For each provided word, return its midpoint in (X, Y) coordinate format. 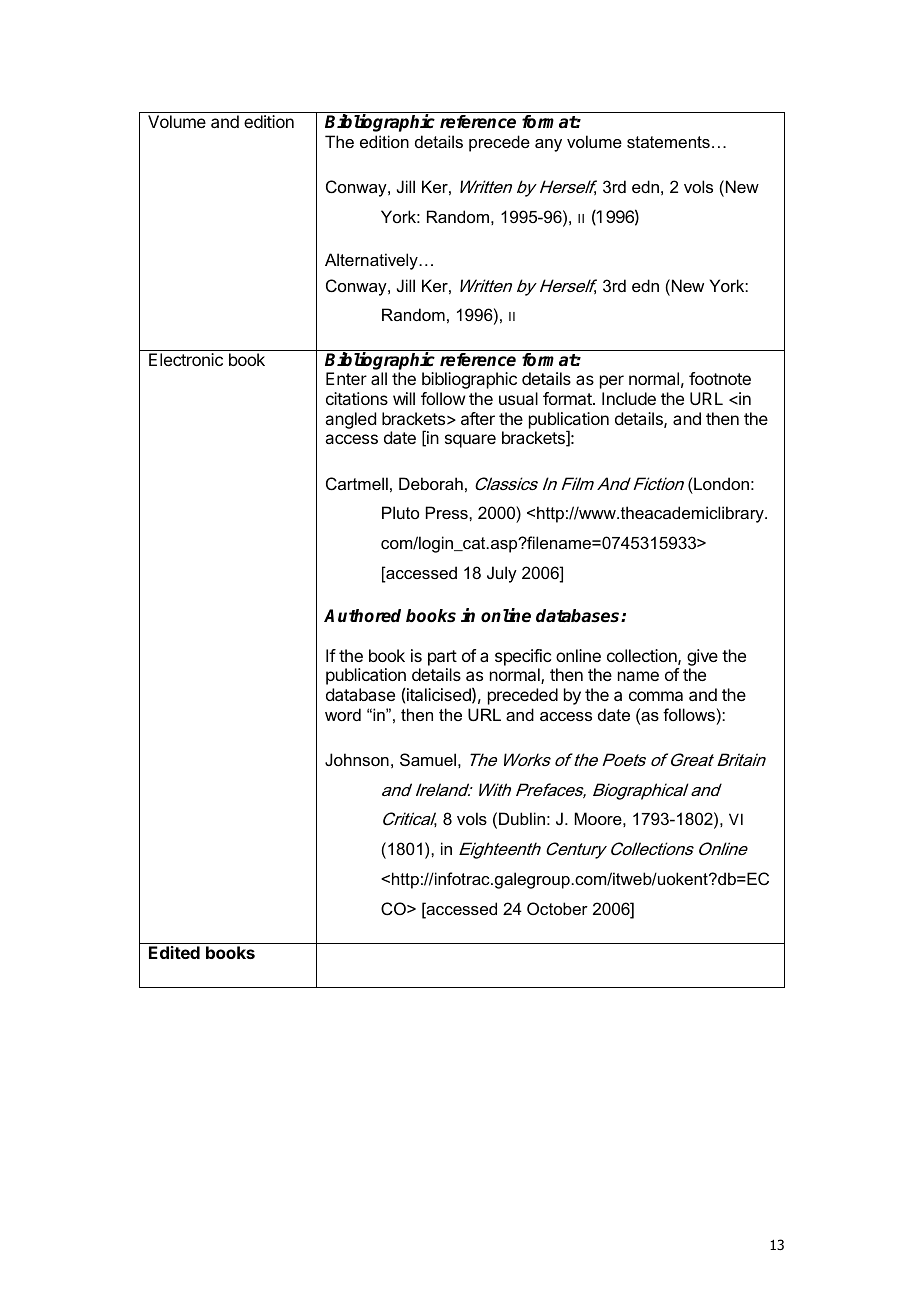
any (548, 145)
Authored (362, 616)
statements (668, 142)
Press (448, 512)
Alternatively (372, 261)
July (502, 574)
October (557, 908)
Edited (174, 952)
